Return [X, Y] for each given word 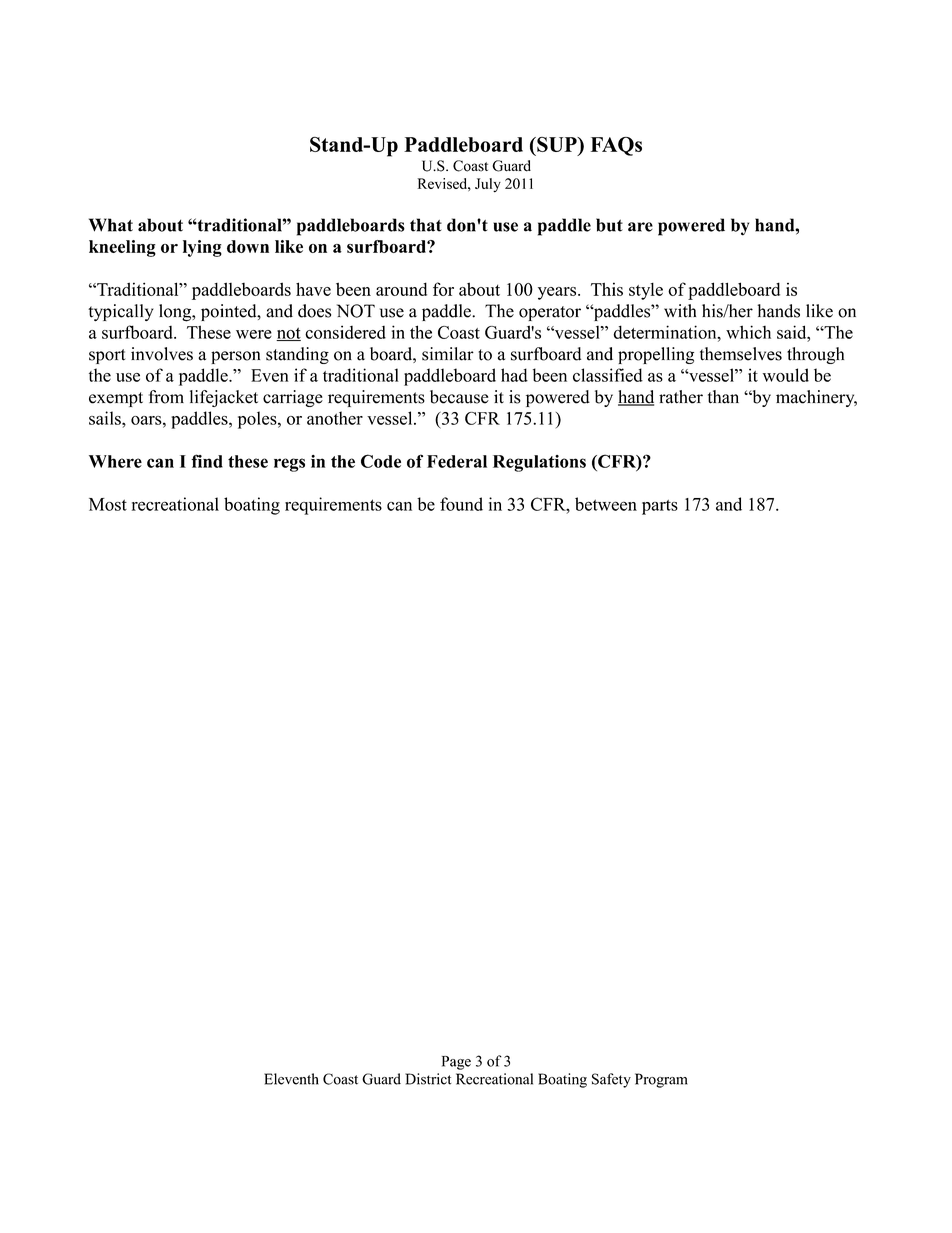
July [488, 185]
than [723, 397]
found [461, 504]
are [640, 227]
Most [108, 504]
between [606, 504]
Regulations [539, 463]
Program [661, 1080]
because [459, 397]
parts [660, 507]
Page [456, 1063]
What [111, 225]
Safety [611, 1080]
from [166, 397]
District [428, 1079]
